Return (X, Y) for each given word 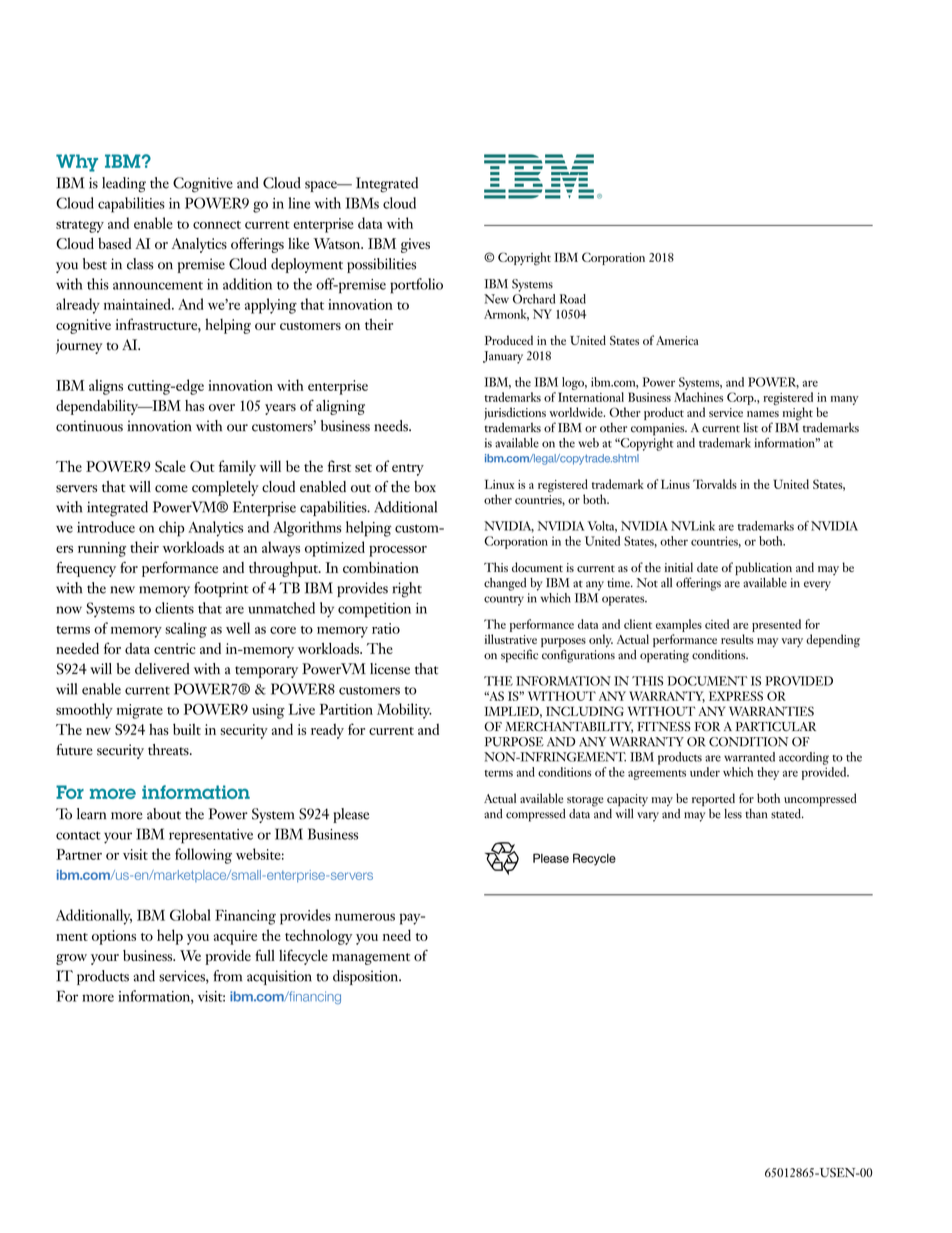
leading (124, 185)
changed (505, 584)
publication (763, 568)
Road (573, 299)
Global (190, 915)
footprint (221, 589)
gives (415, 245)
